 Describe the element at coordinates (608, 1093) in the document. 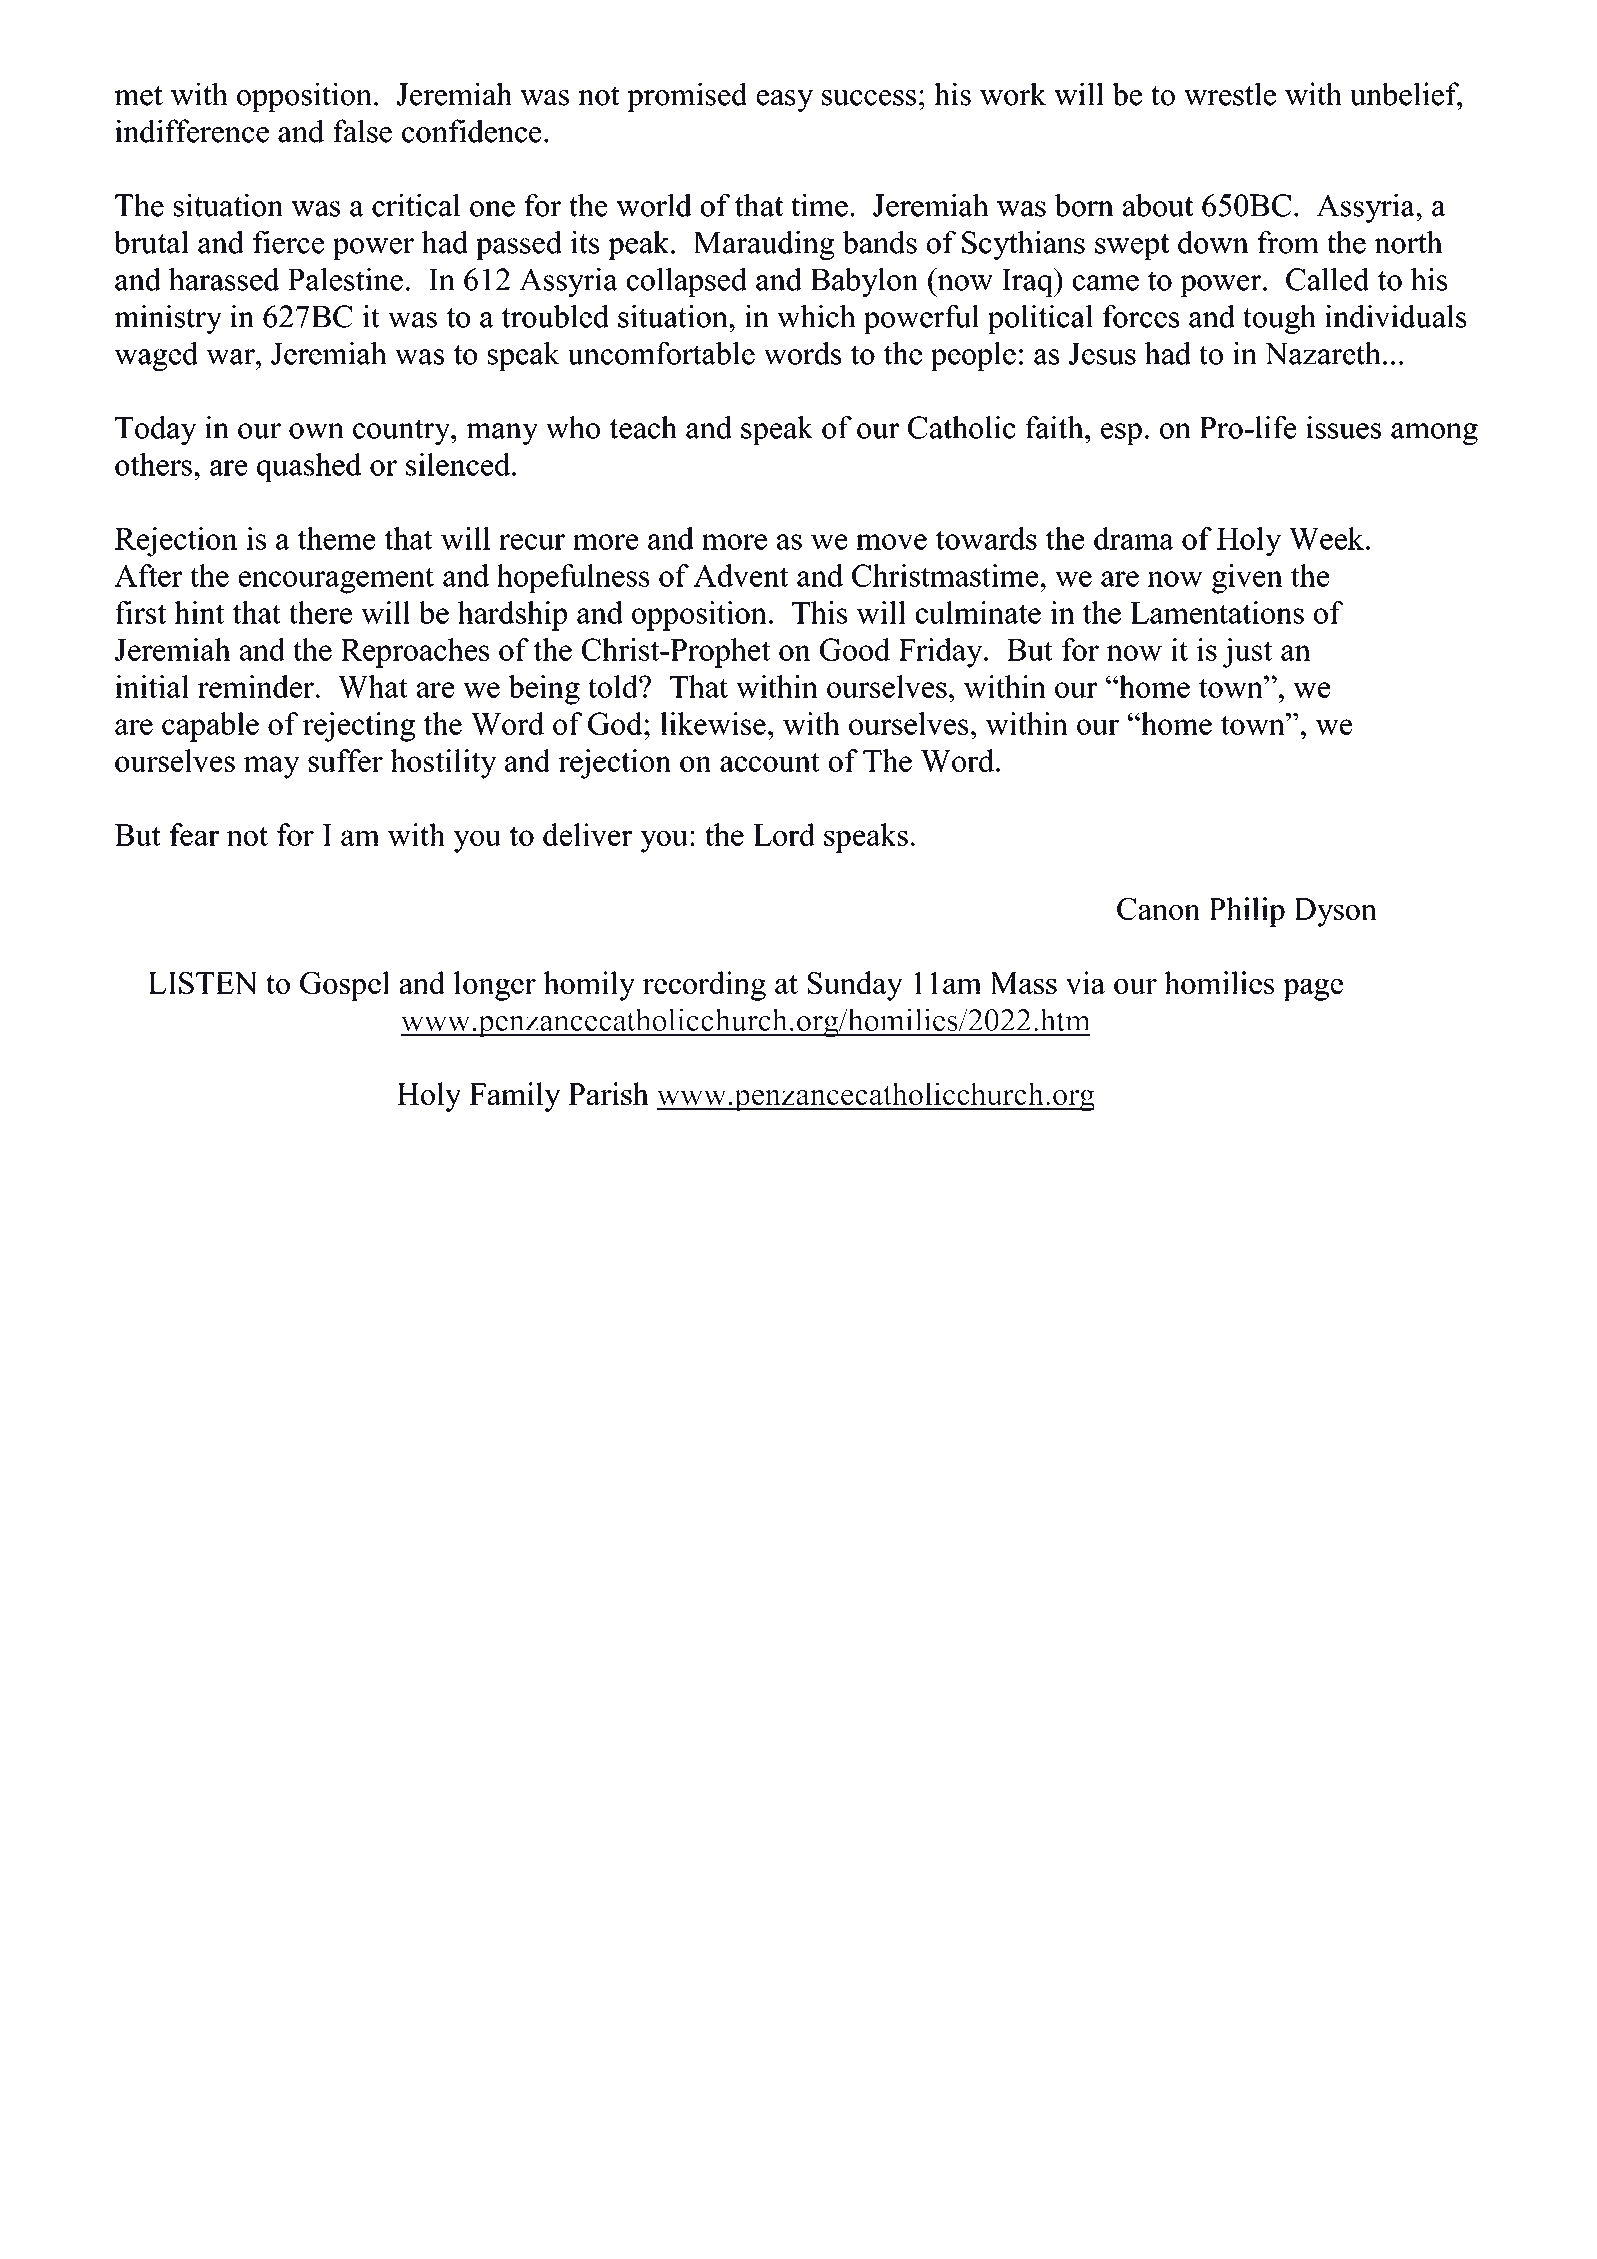

I see `Parish` at that location.
